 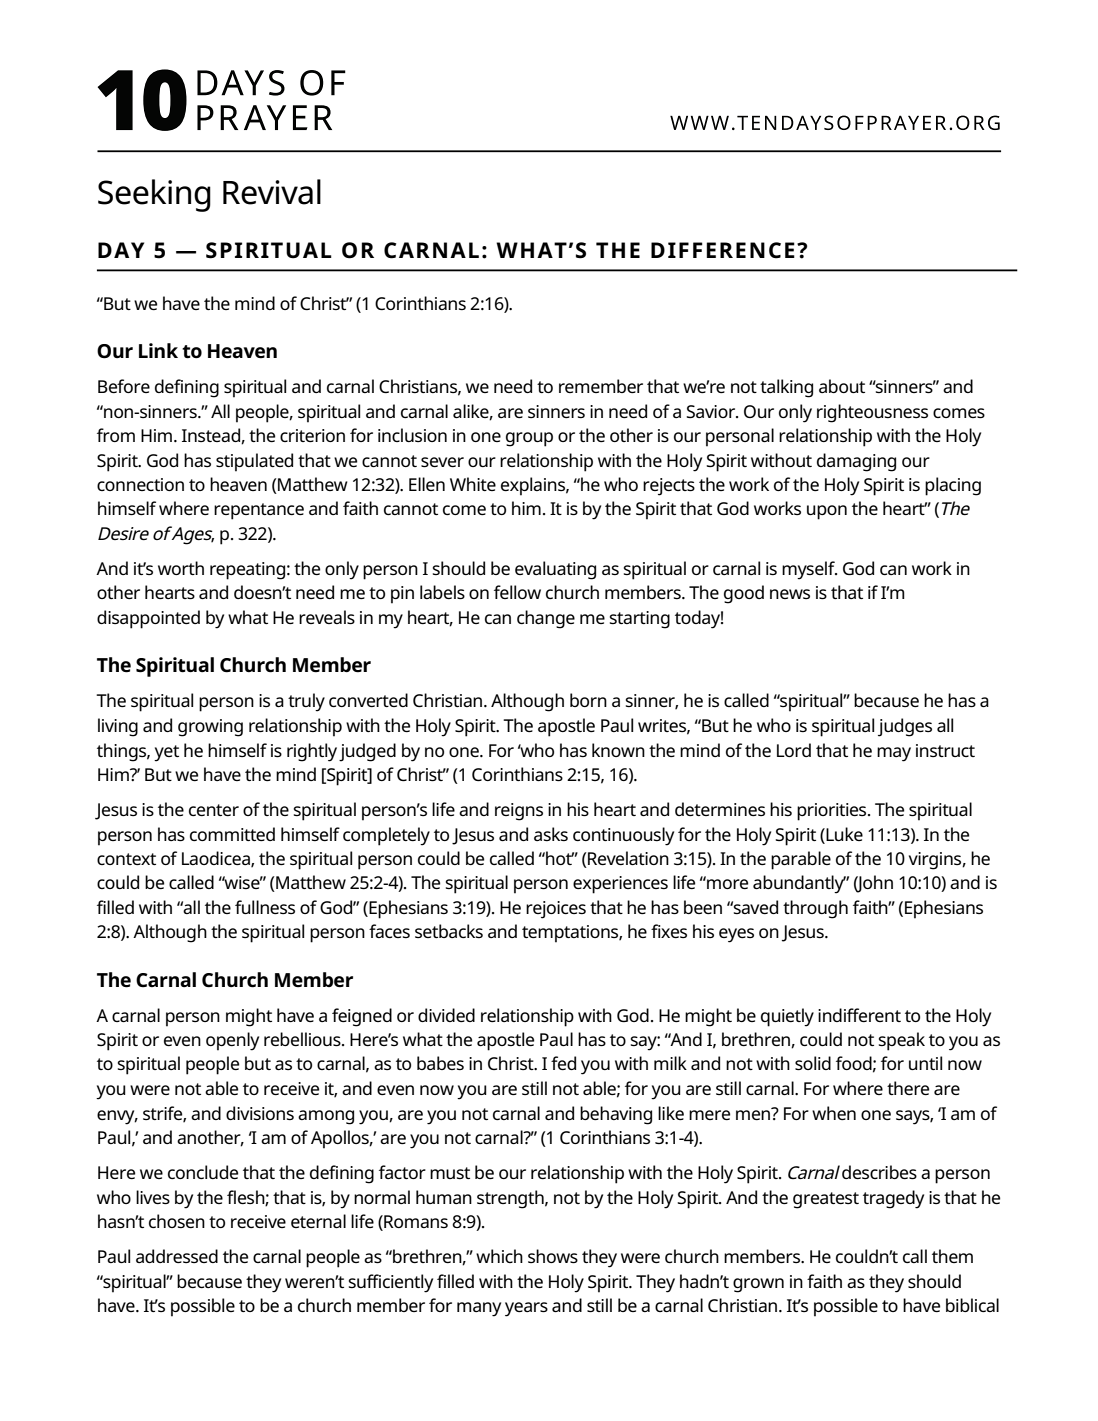 I want to click on addressed, so click(x=177, y=1256).
